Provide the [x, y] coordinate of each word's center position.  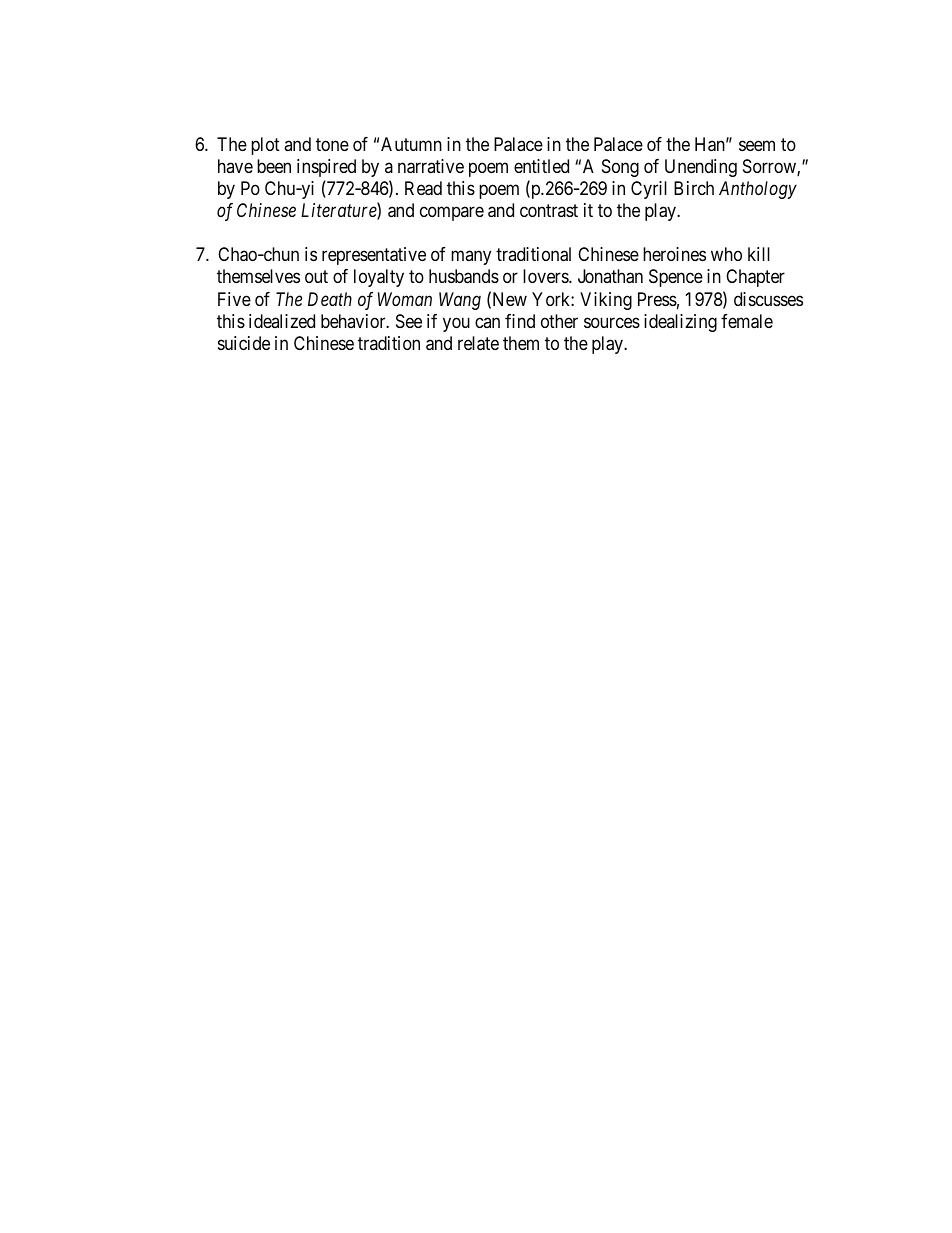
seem [757, 146]
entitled [541, 166]
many [471, 258]
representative [374, 256]
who [726, 254]
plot [265, 146]
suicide [244, 343]
